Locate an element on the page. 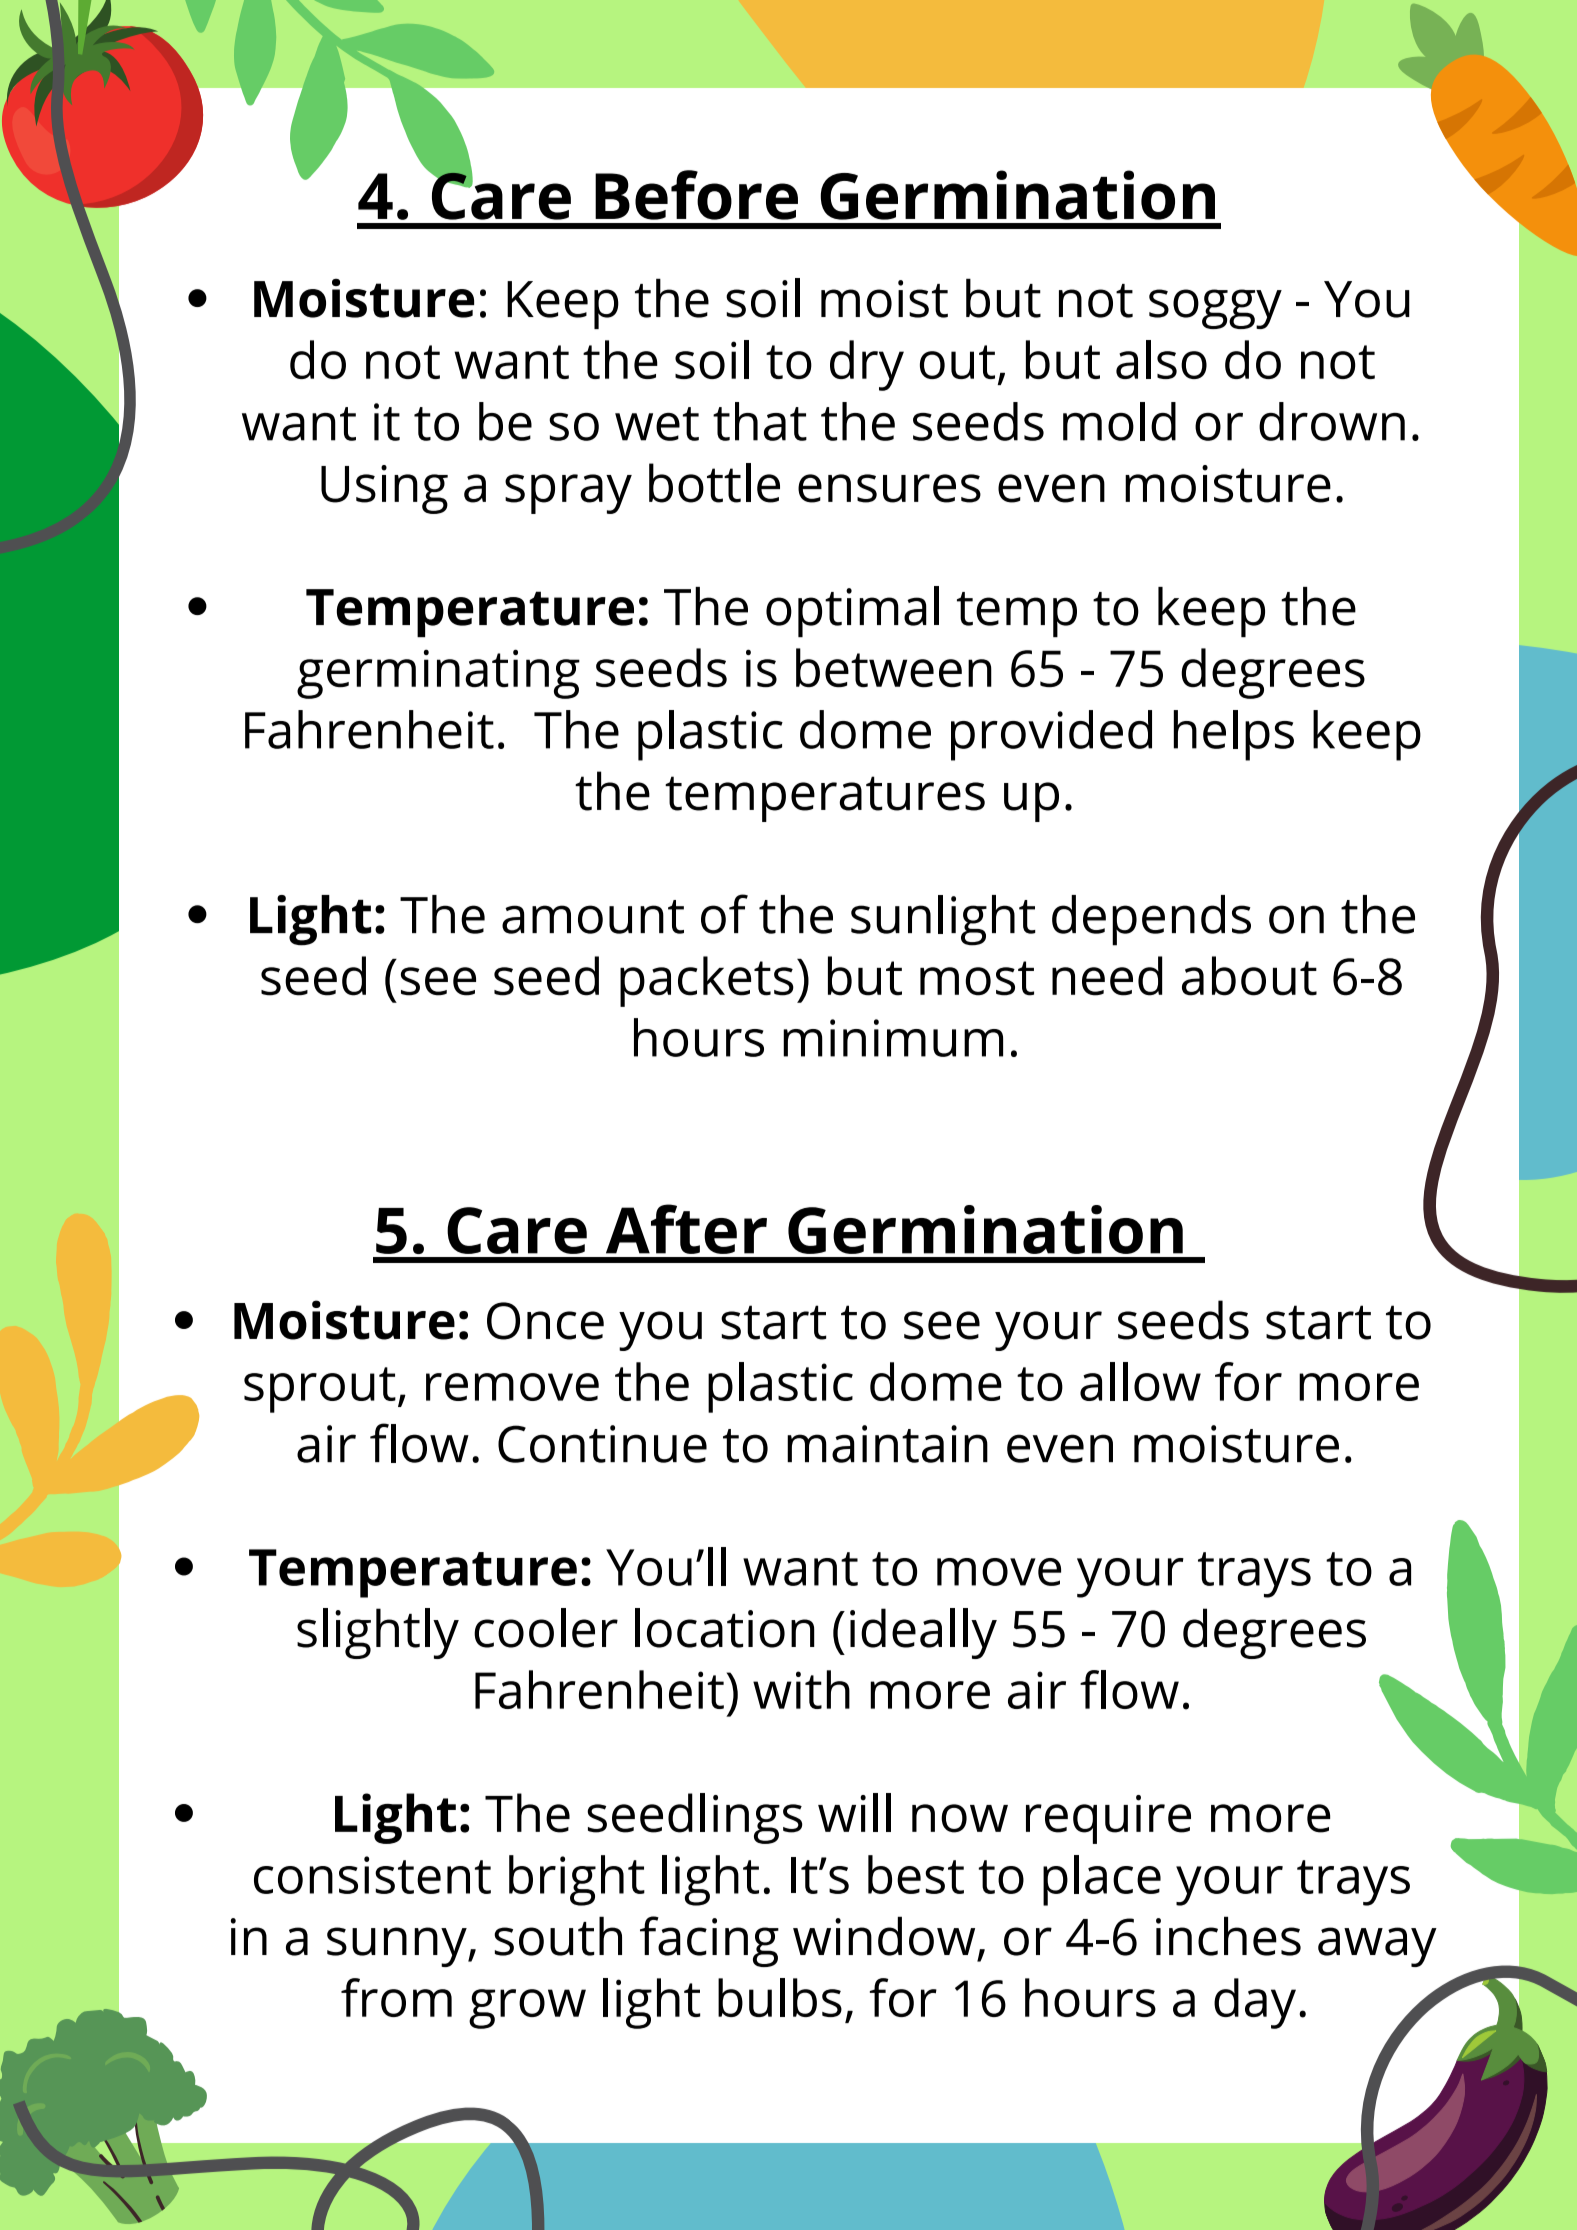 This image has height=2230, width=1577. germinating is located at coordinates (438, 674).
